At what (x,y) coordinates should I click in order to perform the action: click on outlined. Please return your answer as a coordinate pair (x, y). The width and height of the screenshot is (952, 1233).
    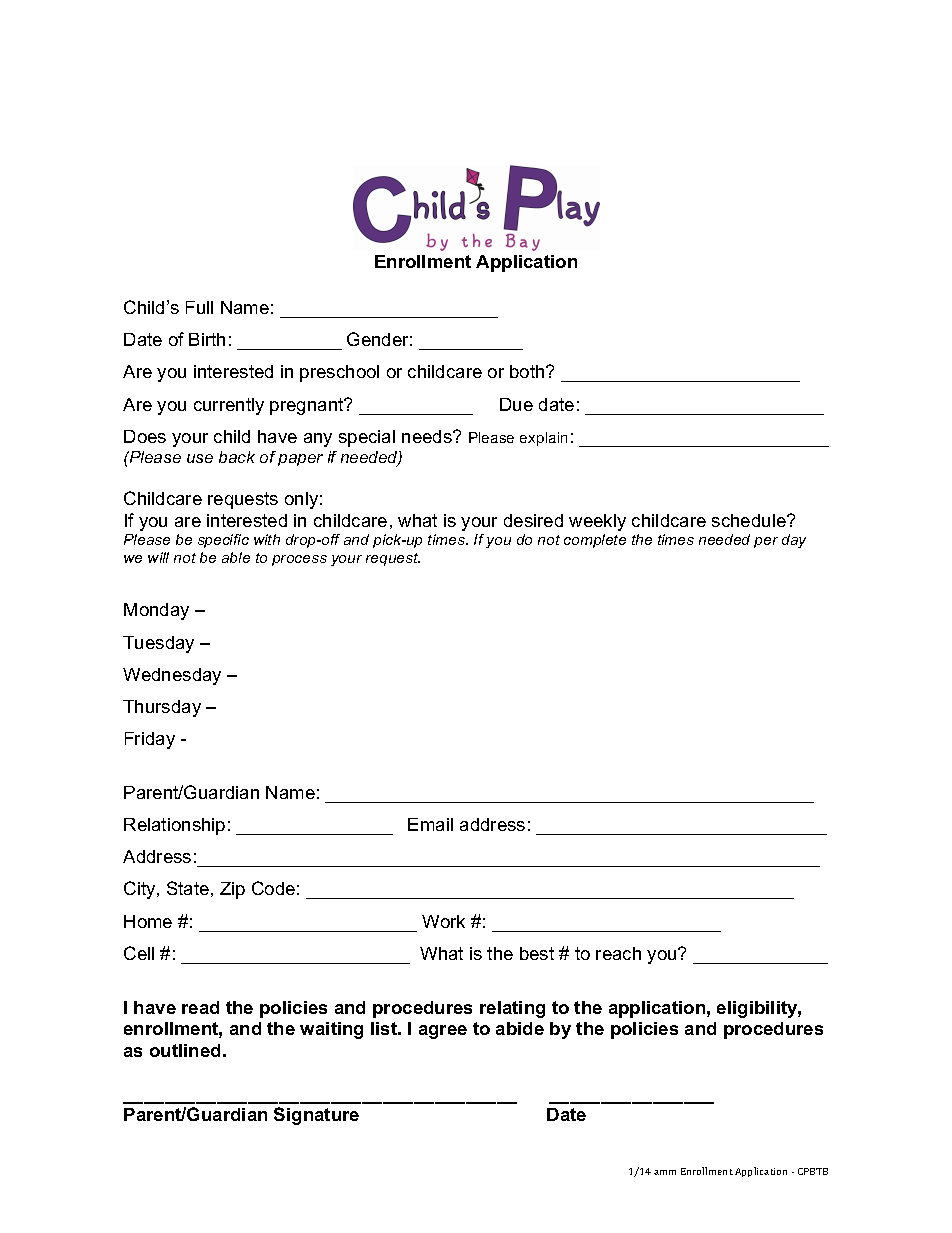
    Looking at the image, I should click on (185, 1050).
